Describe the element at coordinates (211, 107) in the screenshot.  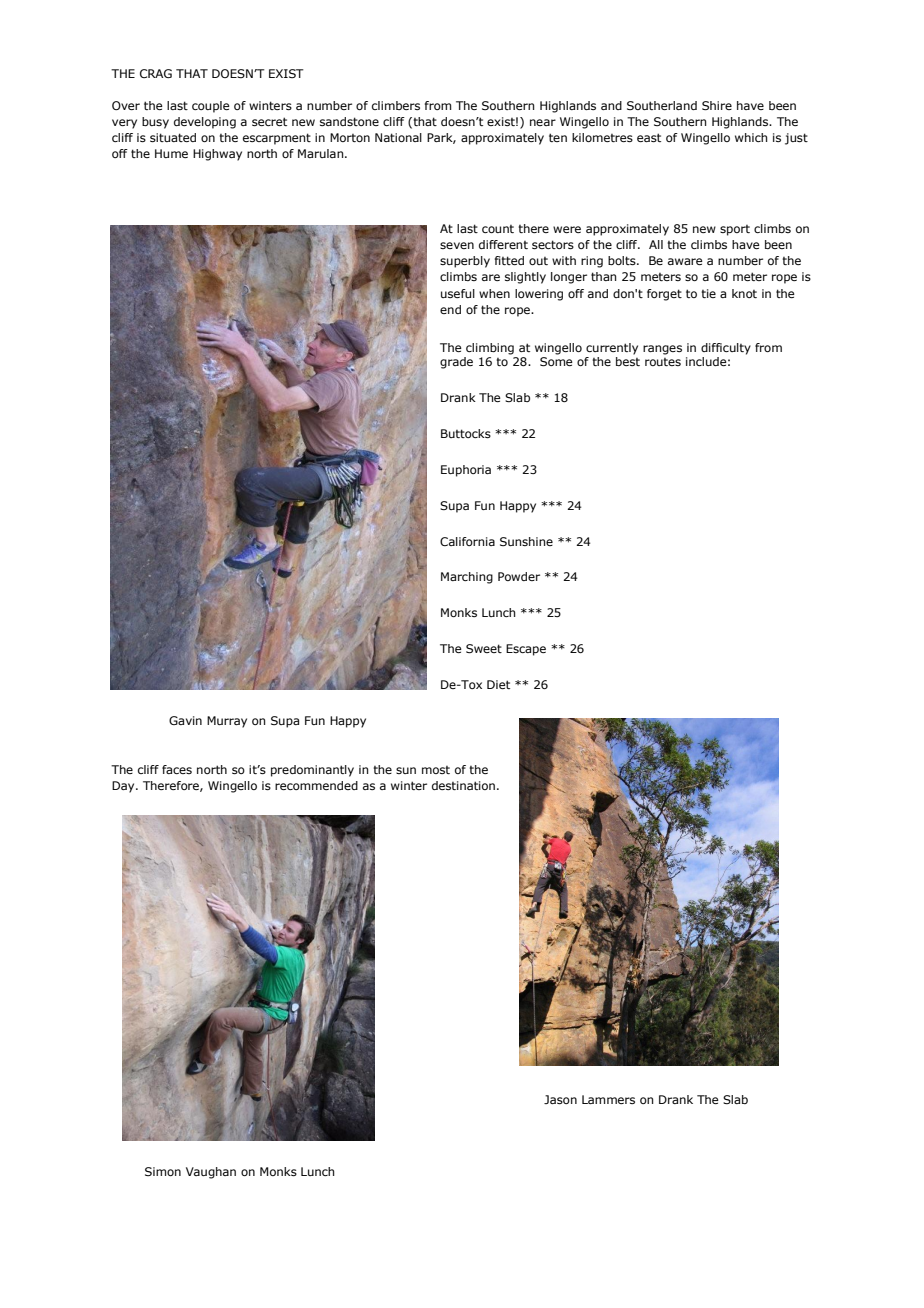
I see `couple` at that location.
